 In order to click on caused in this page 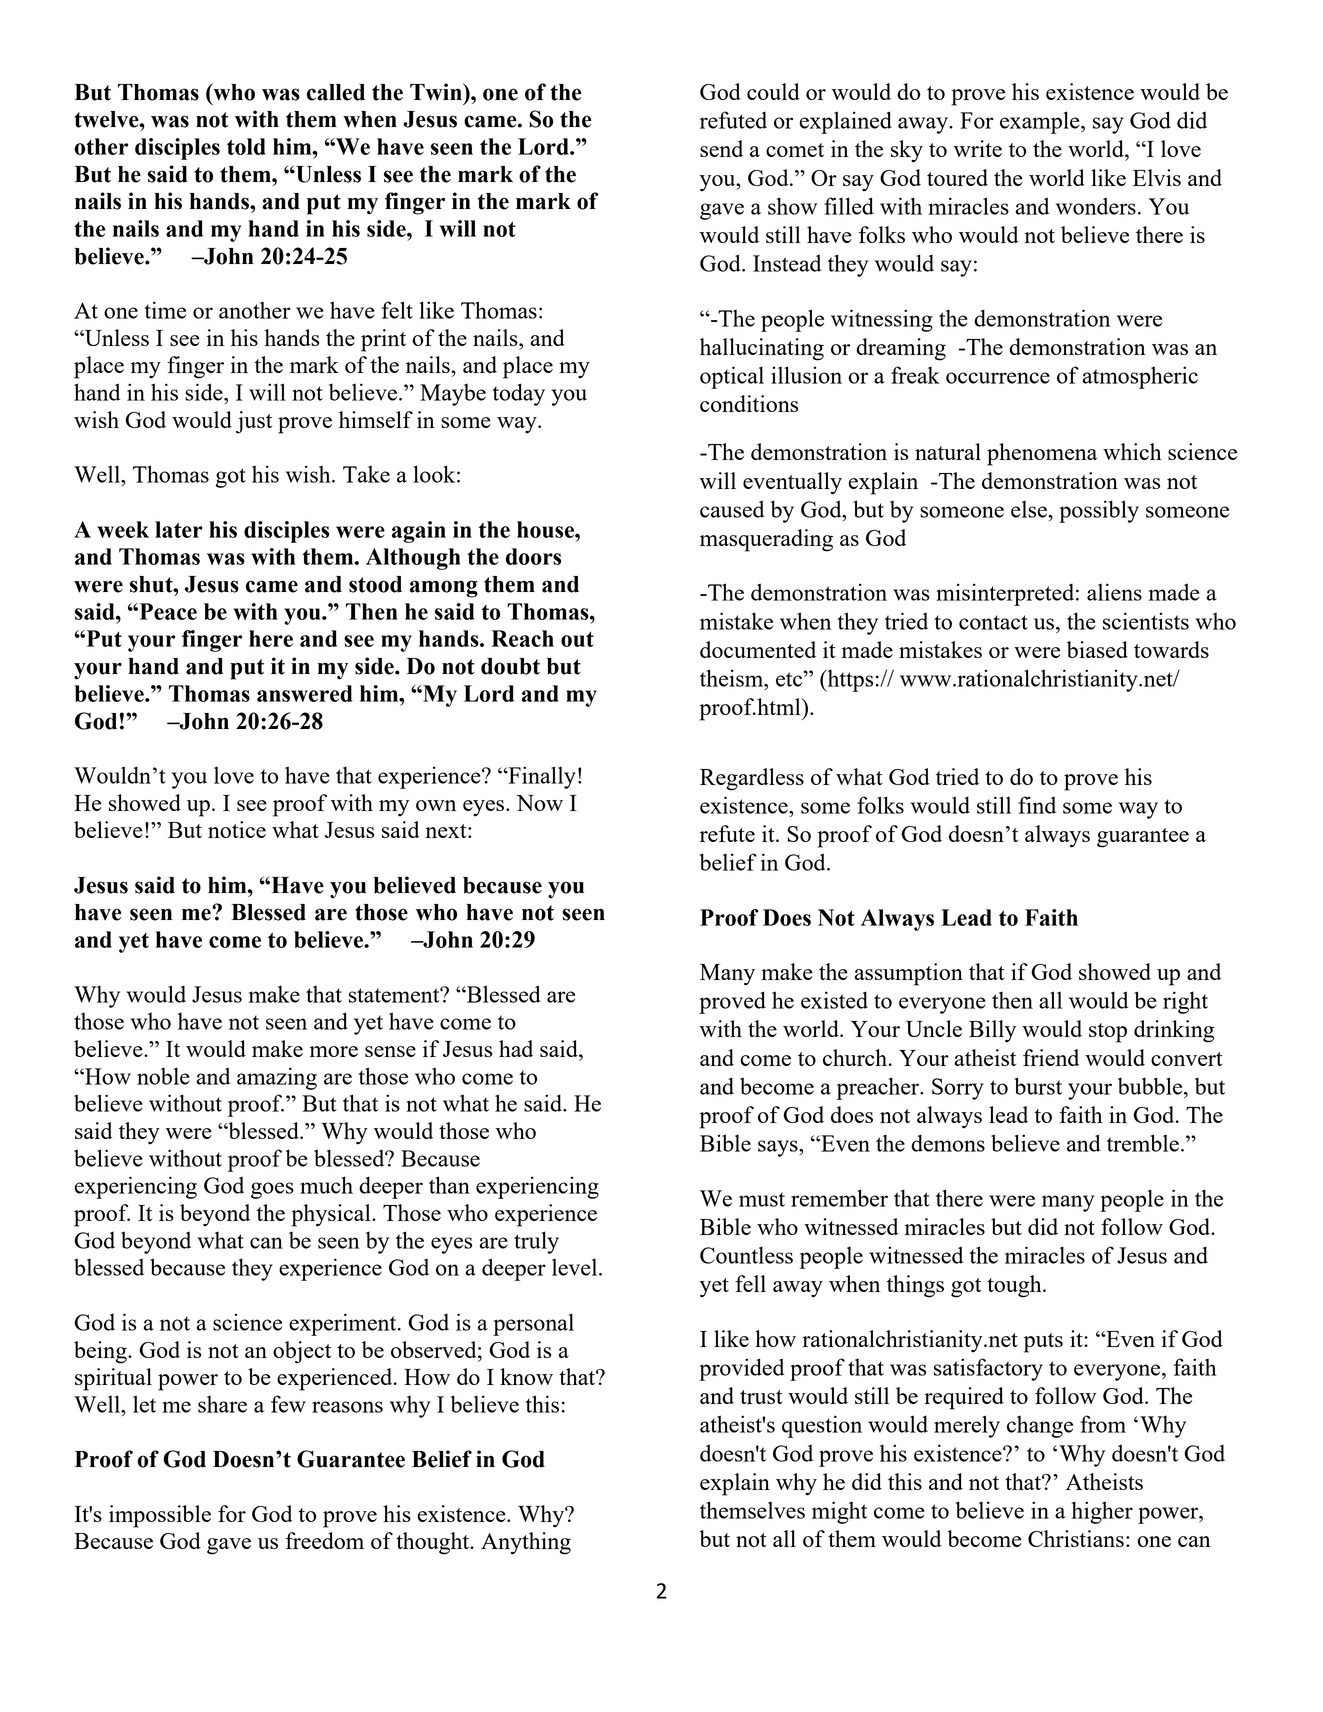, I will do `click(732, 509)`.
